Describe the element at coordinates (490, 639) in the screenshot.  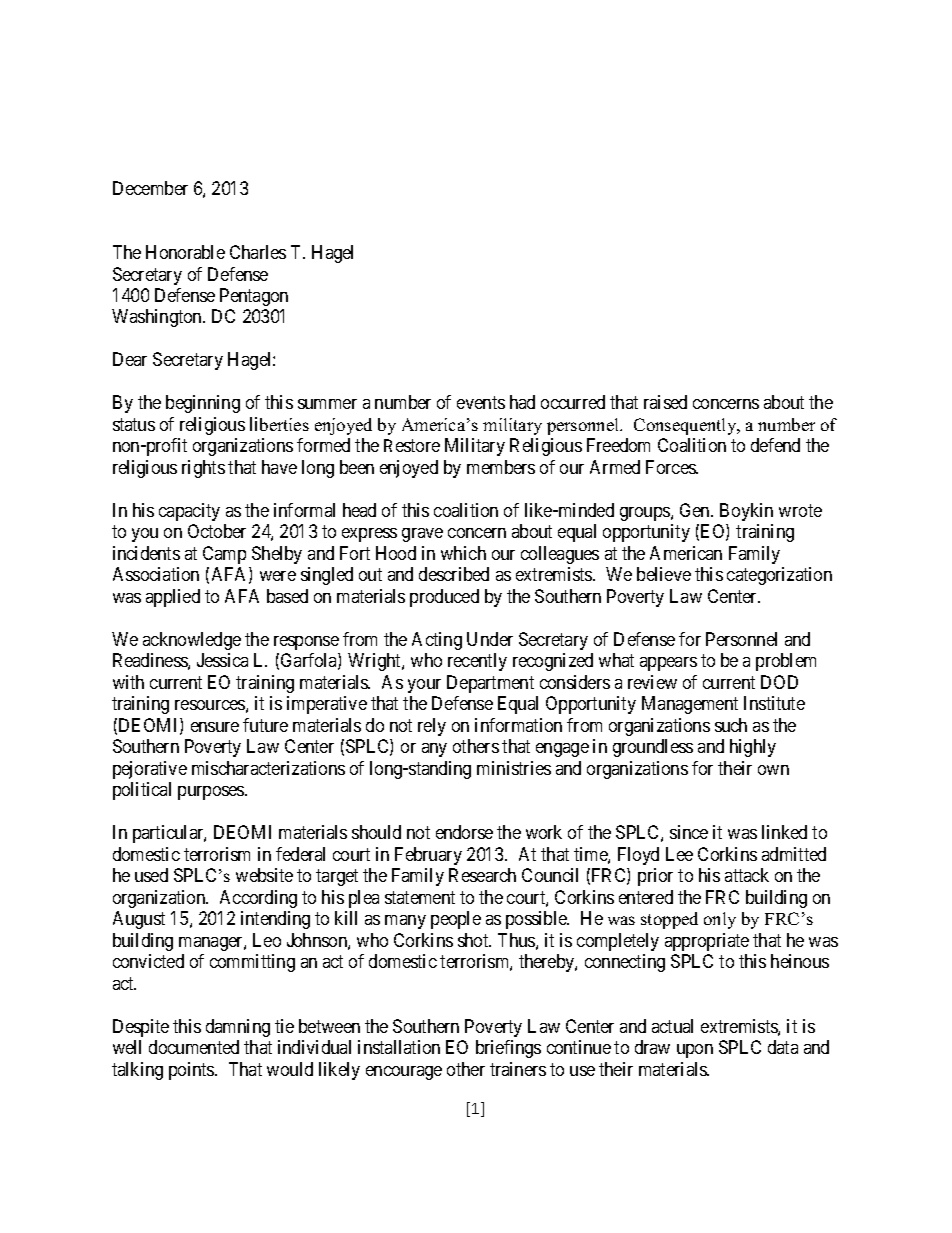
I see `Under` at that location.
